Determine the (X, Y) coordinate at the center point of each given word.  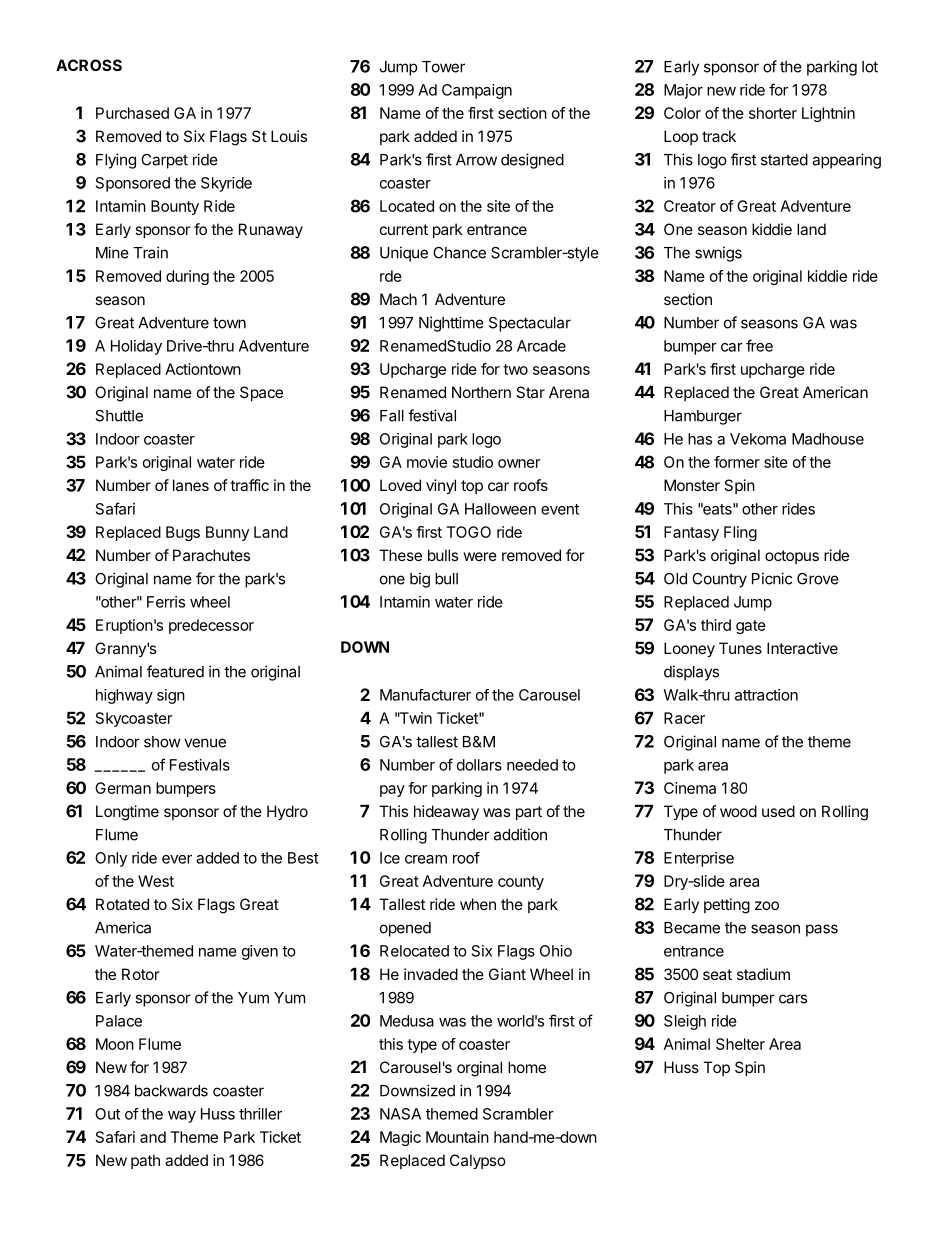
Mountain (457, 1137)
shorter (773, 113)
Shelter (740, 1044)
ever (177, 859)
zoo (767, 905)
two (515, 369)
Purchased (132, 113)
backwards (171, 1091)
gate (751, 627)
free (759, 345)
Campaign (477, 91)
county (521, 883)
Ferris (166, 602)
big (420, 580)
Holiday (136, 347)
